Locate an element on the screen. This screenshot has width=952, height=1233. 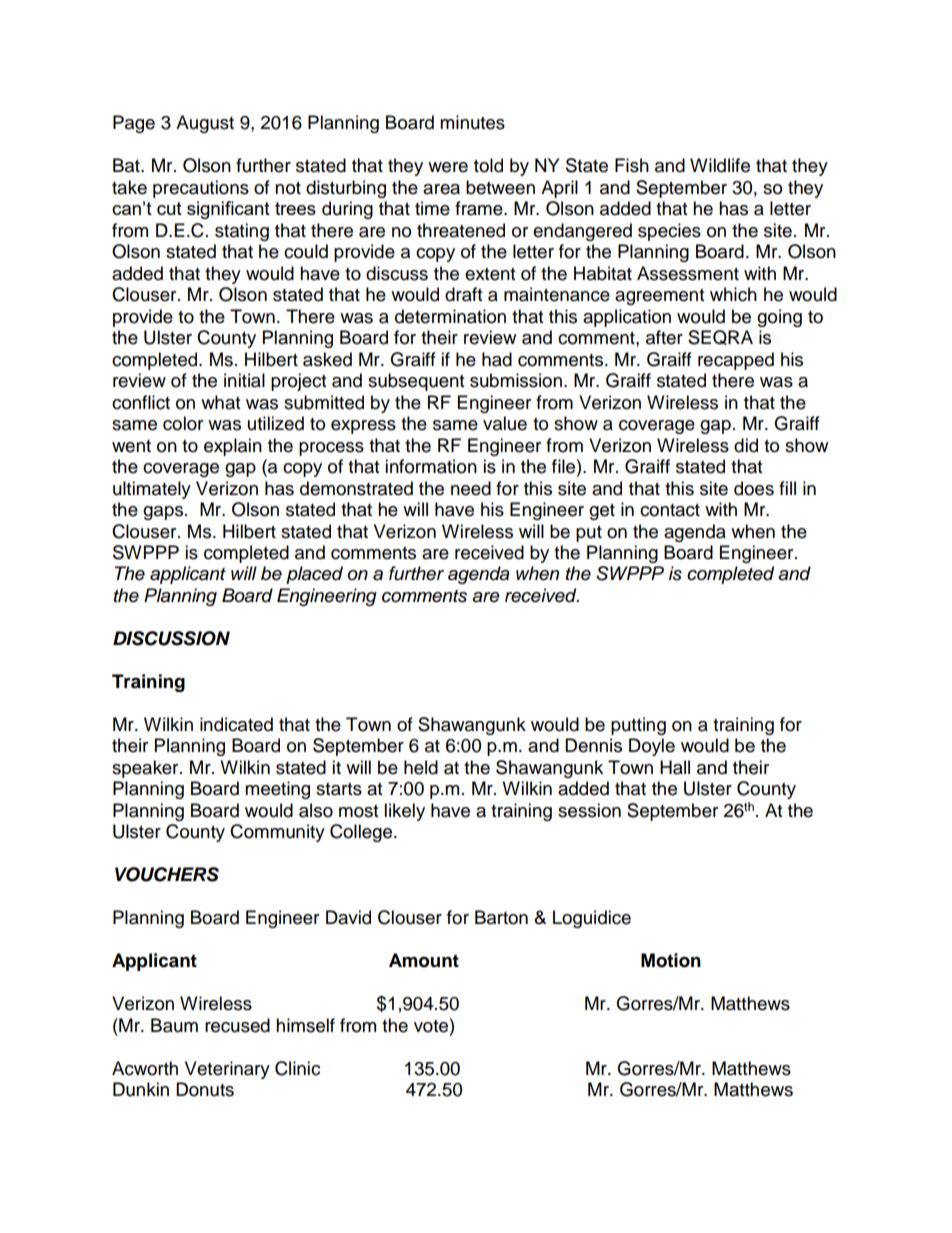
August is located at coordinates (205, 124).
